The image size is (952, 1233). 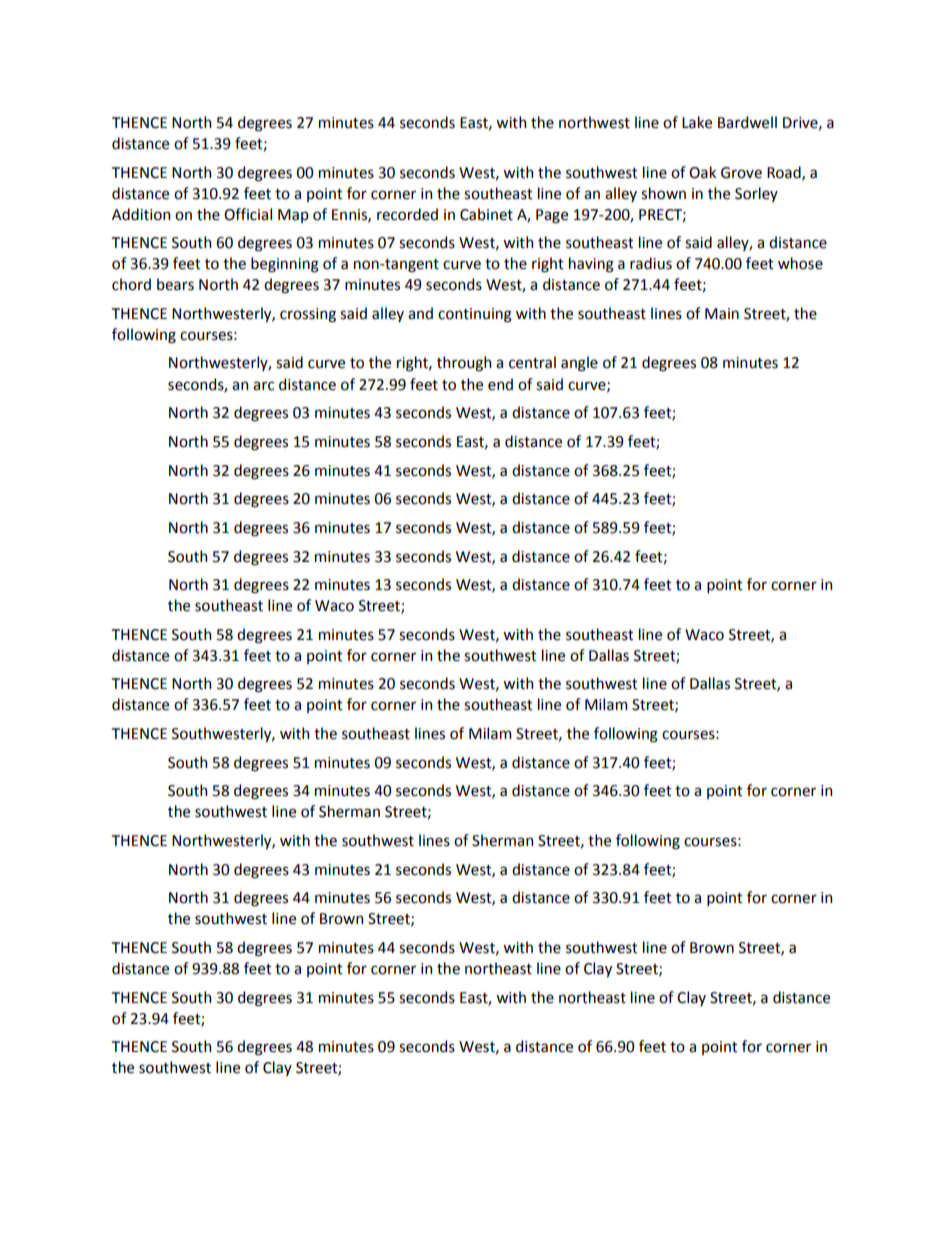 I want to click on shown, so click(x=663, y=193).
